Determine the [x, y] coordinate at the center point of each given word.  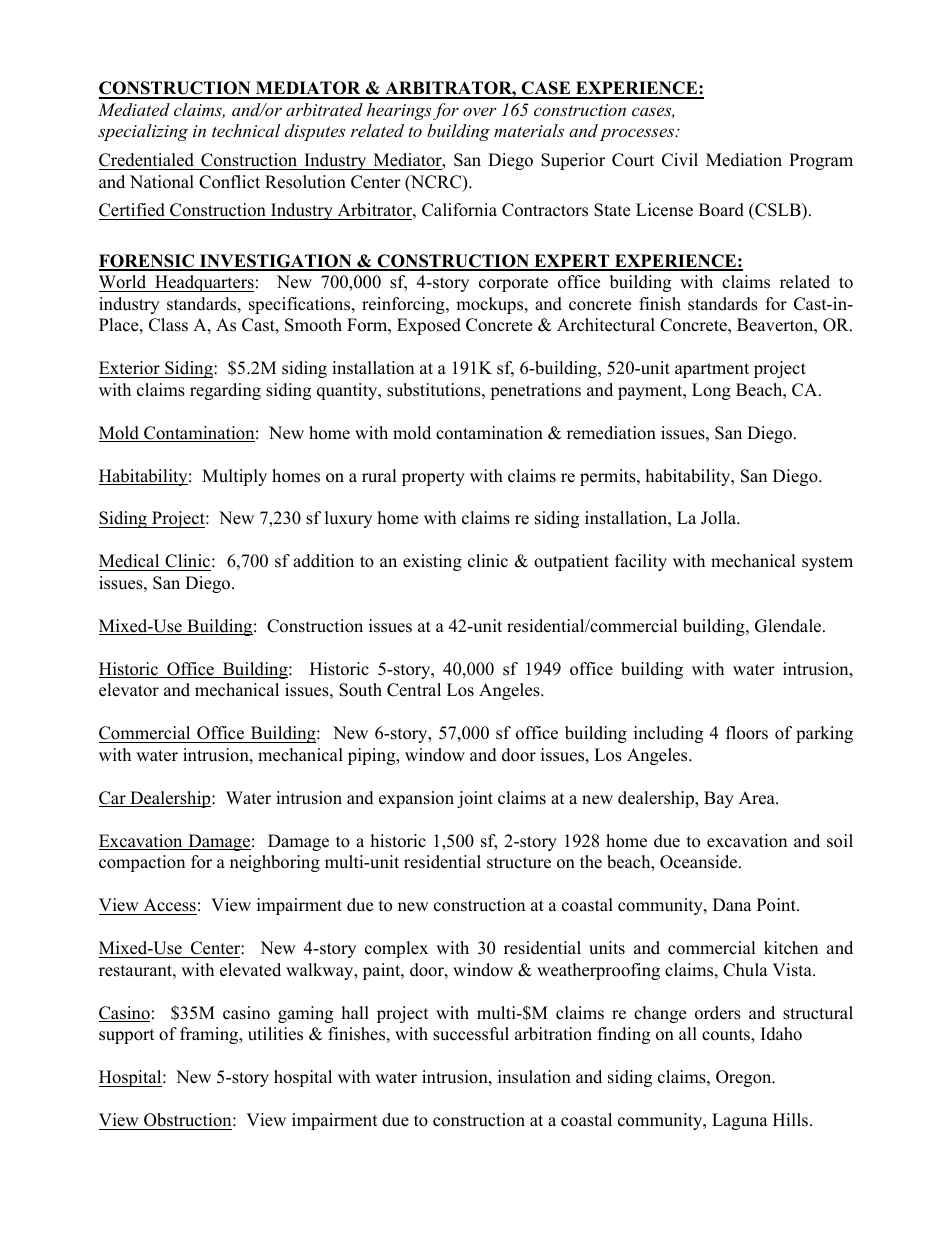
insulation [534, 1077]
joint [475, 799]
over [480, 111]
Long [711, 391]
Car [113, 799]
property [433, 478]
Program [821, 161]
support [127, 1036]
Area [758, 798]
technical [246, 130]
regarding [225, 391]
